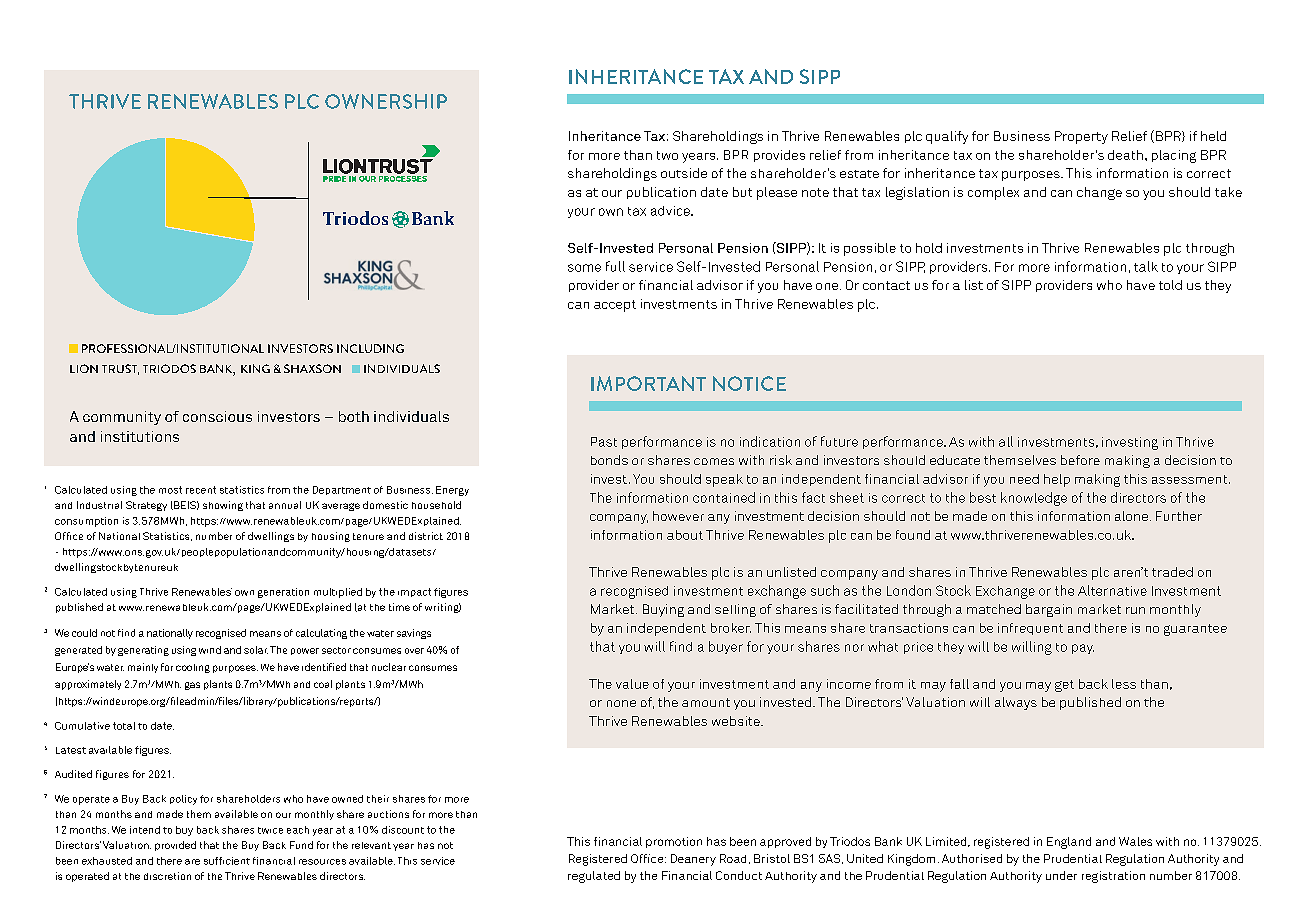 Image resolution: width=1308 pixels, height=924 pixels. I want to click on told, so click(1170, 285).
